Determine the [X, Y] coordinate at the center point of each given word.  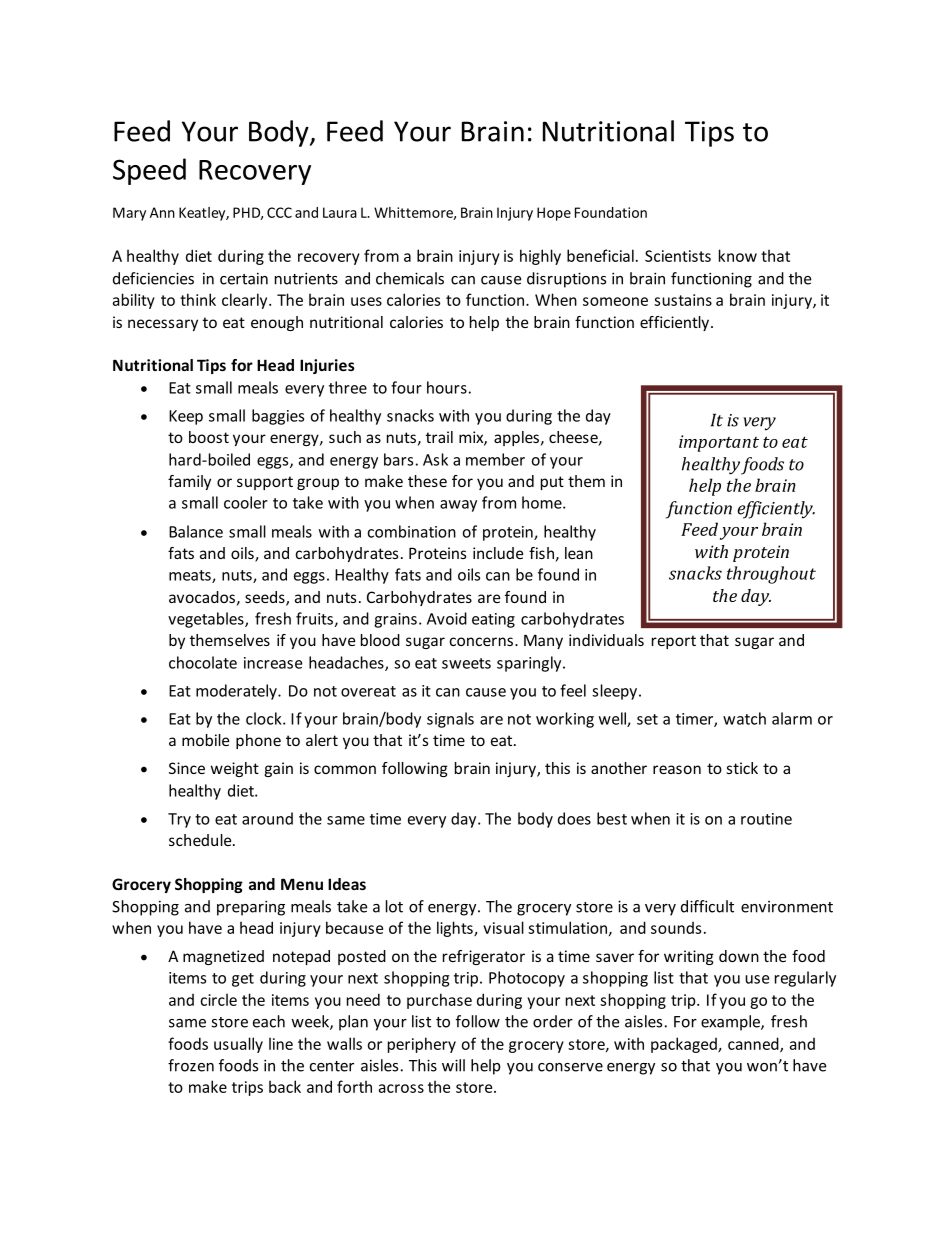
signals [450, 720]
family [189, 482]
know [738, 255]
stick [742, 768]
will [453, 1065]
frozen [191, 1065]
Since [187, 768]
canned [754, 1044]
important [719, 443]
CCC [279, 212]
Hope [554, 214]
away [458, 506]
